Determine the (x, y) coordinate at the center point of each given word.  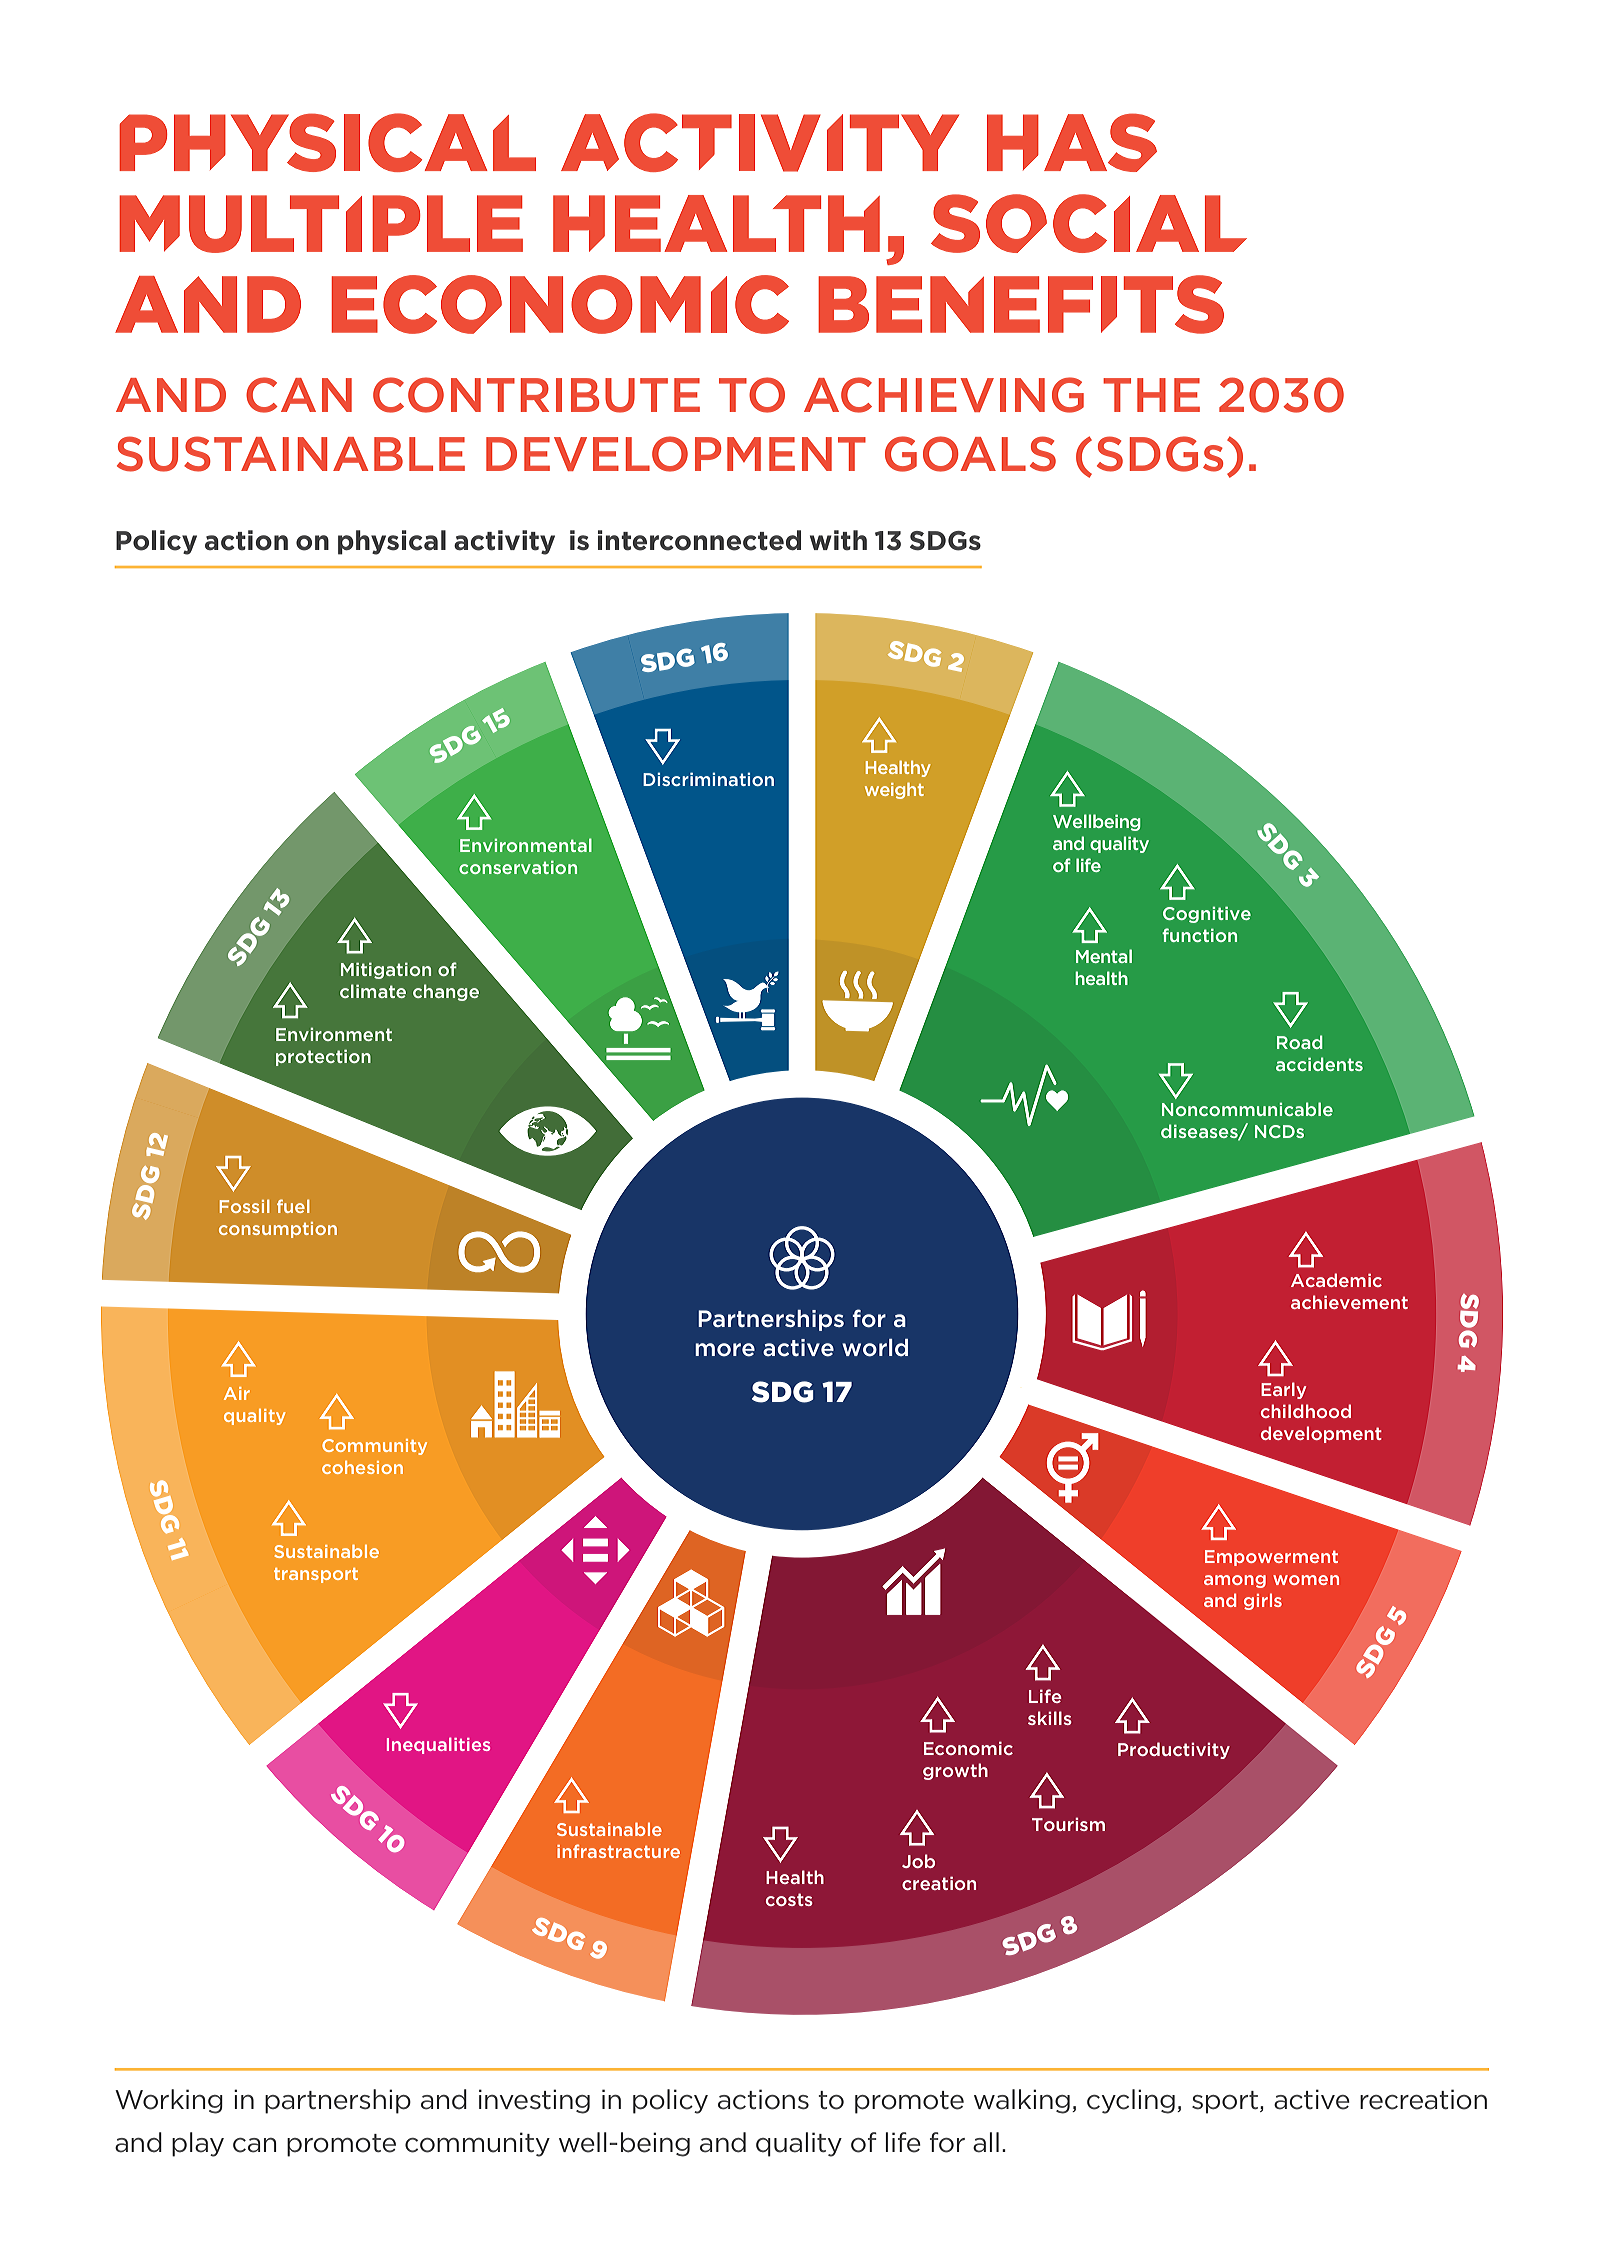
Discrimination (708, 779)
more (725, 1350)
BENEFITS (1021, 304)
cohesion (362, 1467)
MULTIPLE (321, 224)
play (198, 2144)
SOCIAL (1089, 223)
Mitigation (386, 970)
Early (1283, 1390)
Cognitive (1207, 915)
